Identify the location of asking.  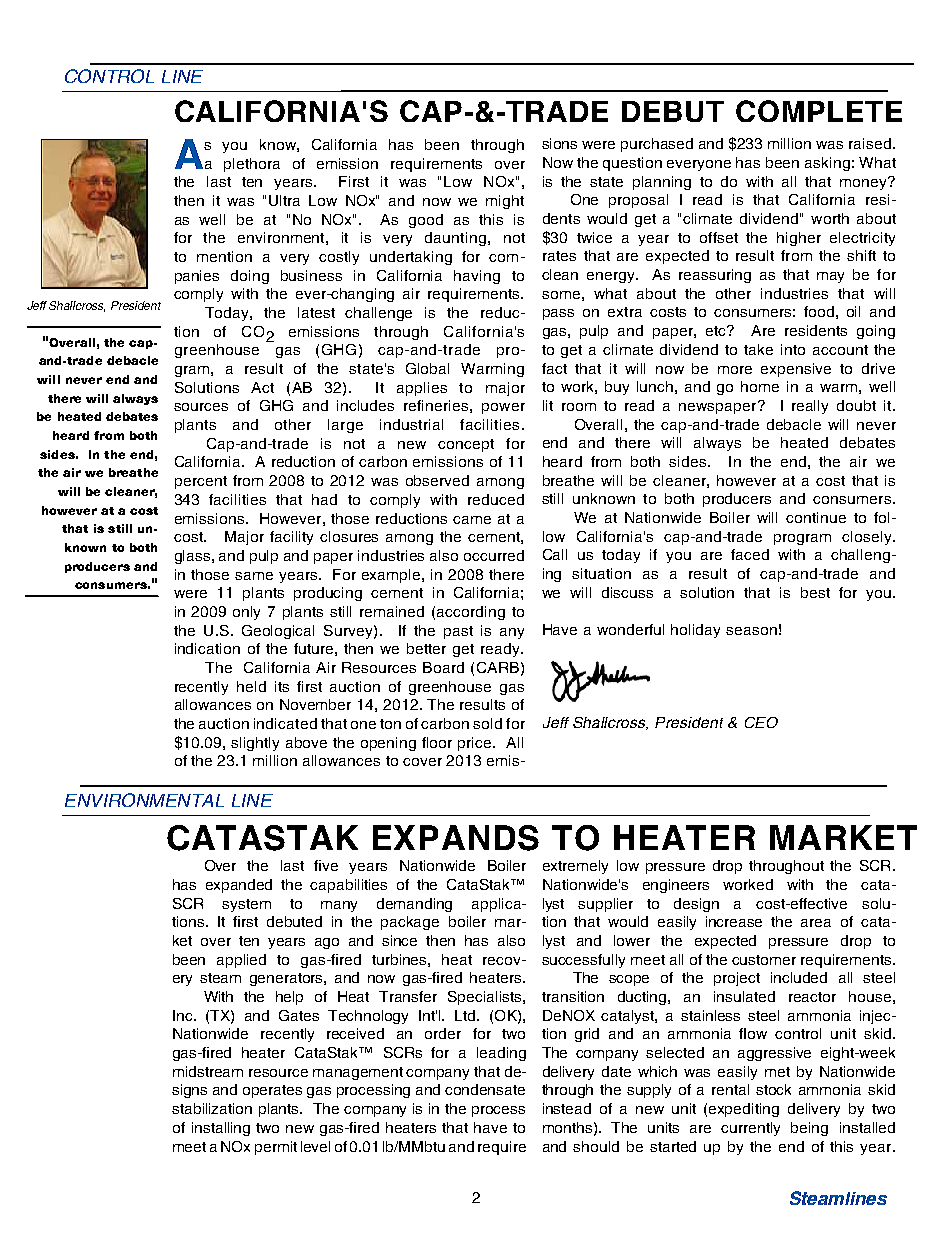
(827, 164).
